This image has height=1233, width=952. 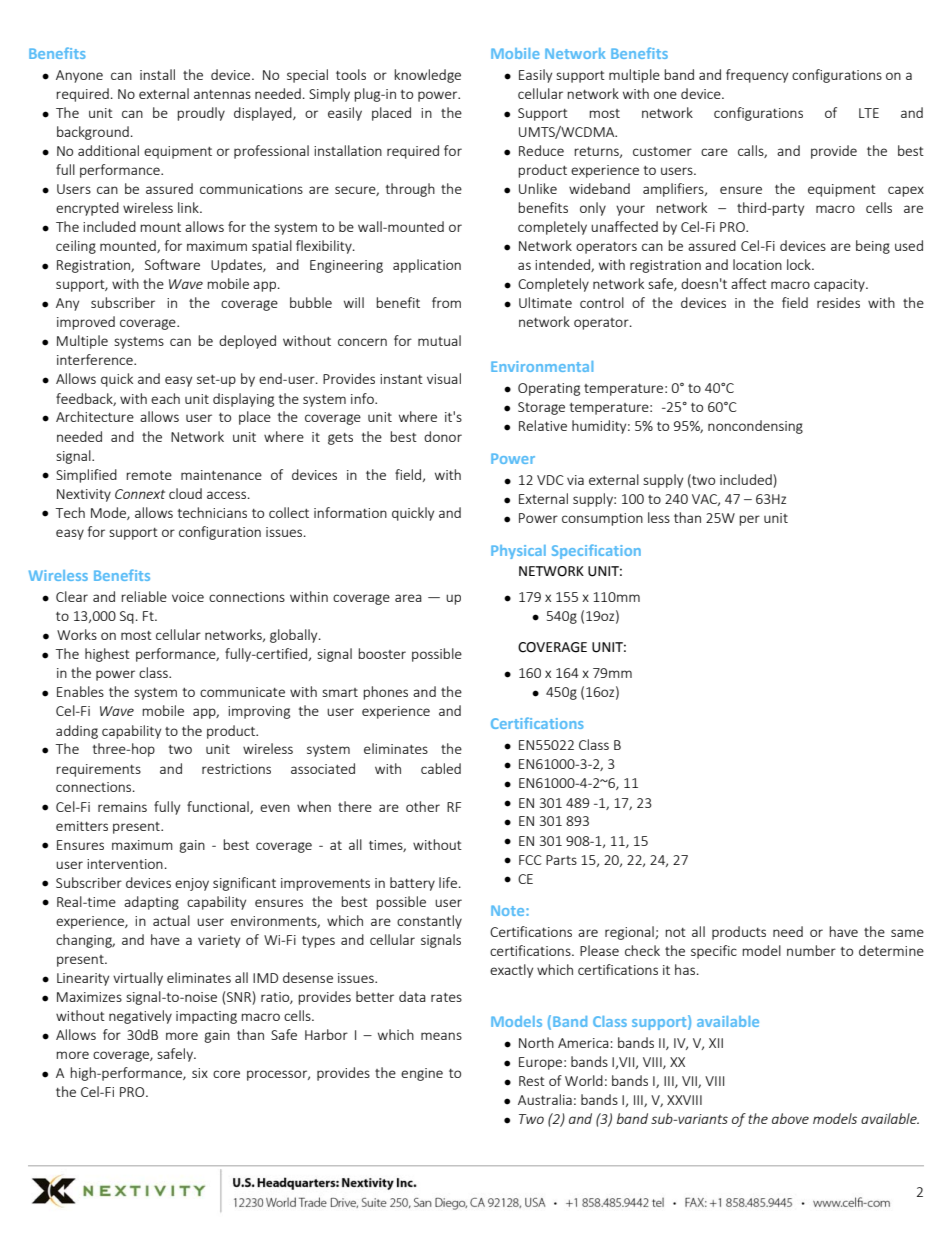 I want to click on LTE, so click(x=869, y=113).
